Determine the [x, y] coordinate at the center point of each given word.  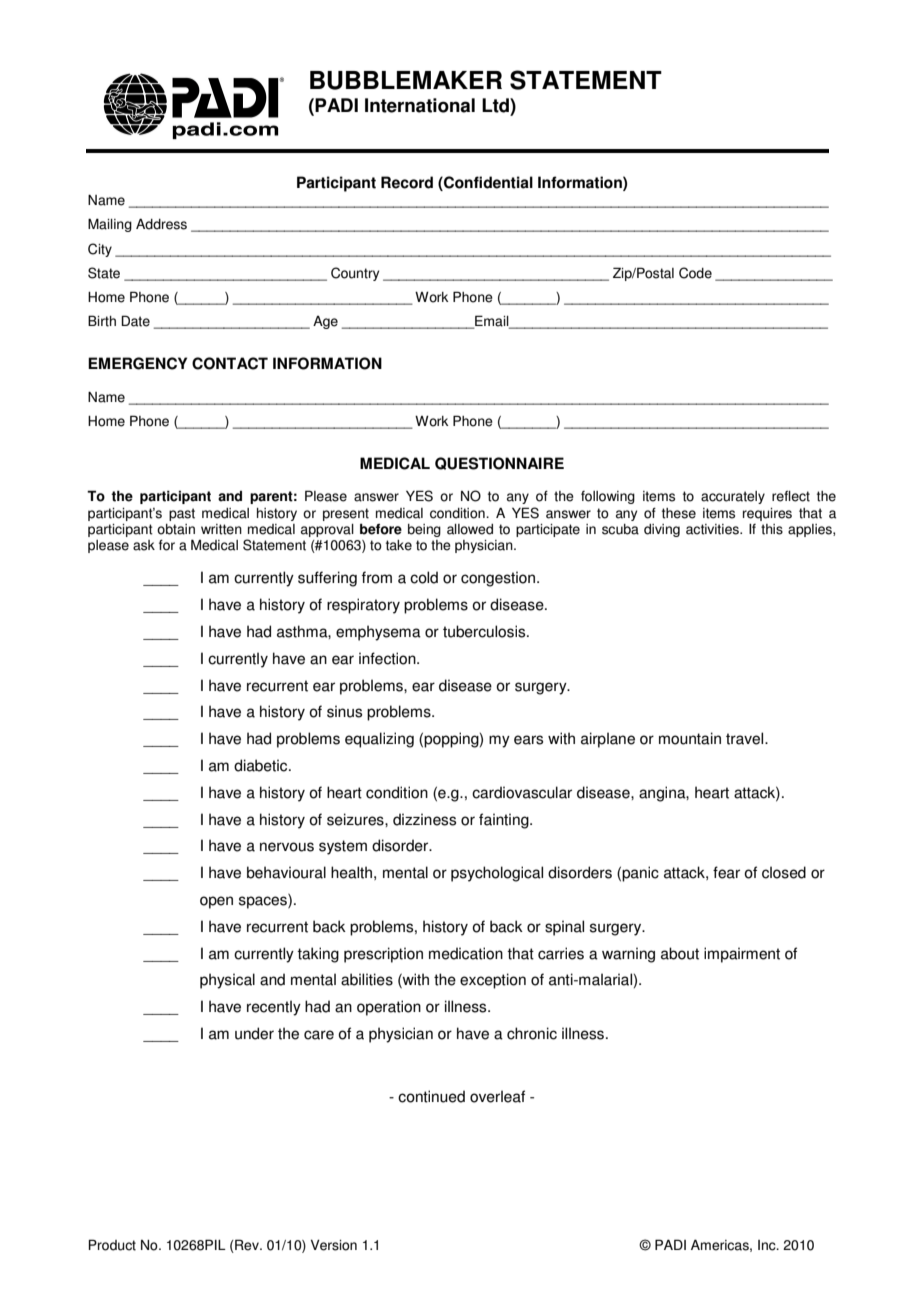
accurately [733, 497]
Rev [248, 1245]
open [216, 902]
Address [161, 224]
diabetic [262, 765]
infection [388, 658]
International [420, 105]
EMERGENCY [137, 363]
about [680, 953]
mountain [690, 738]
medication [466, 953]
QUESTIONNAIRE [499, 463]
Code [695, 273]
